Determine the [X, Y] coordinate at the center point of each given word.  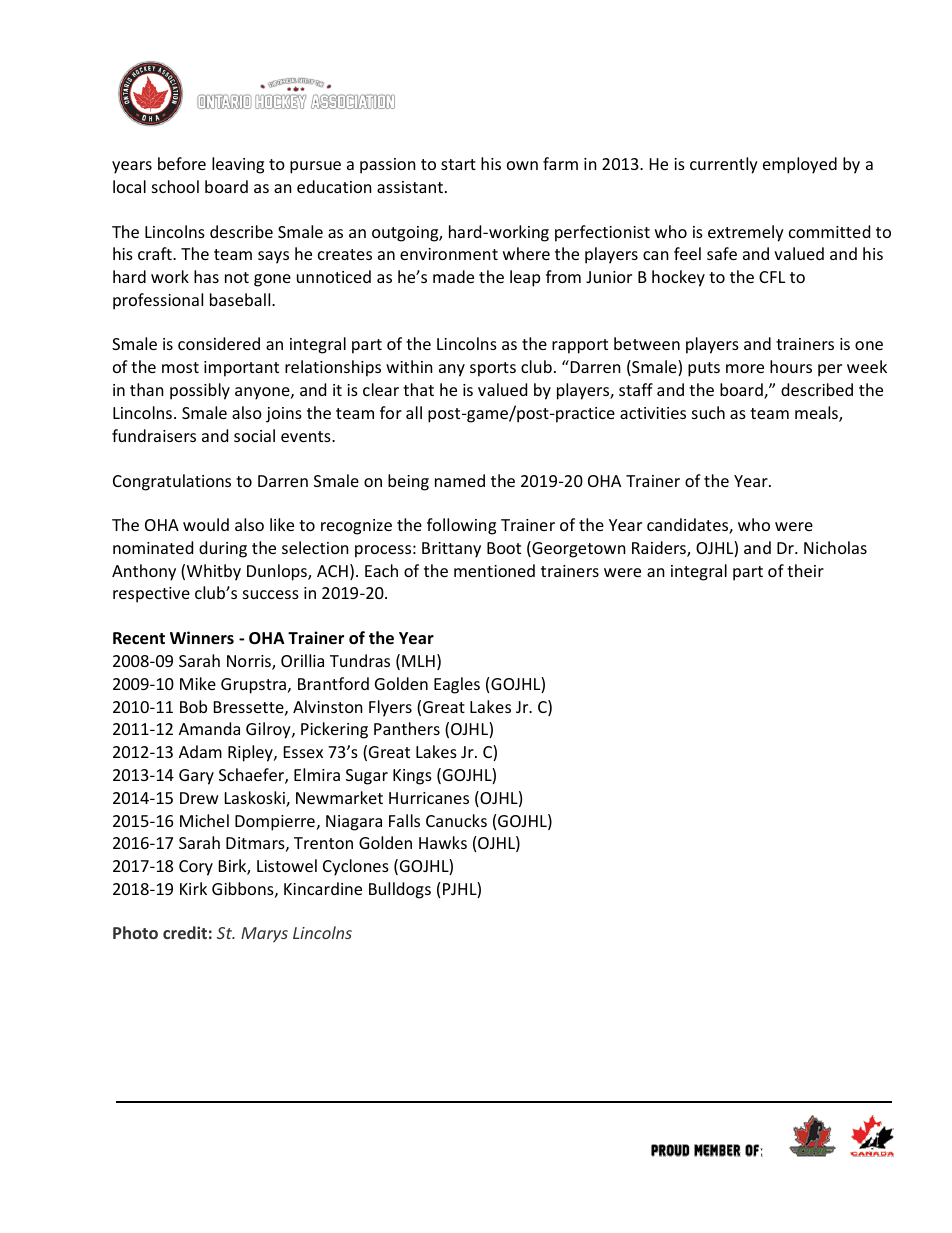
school [175, 186]
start [458, 164]
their [805, 570]
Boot [504, 548]
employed [800, 165]
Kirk [193, 888]
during [223, 549]
